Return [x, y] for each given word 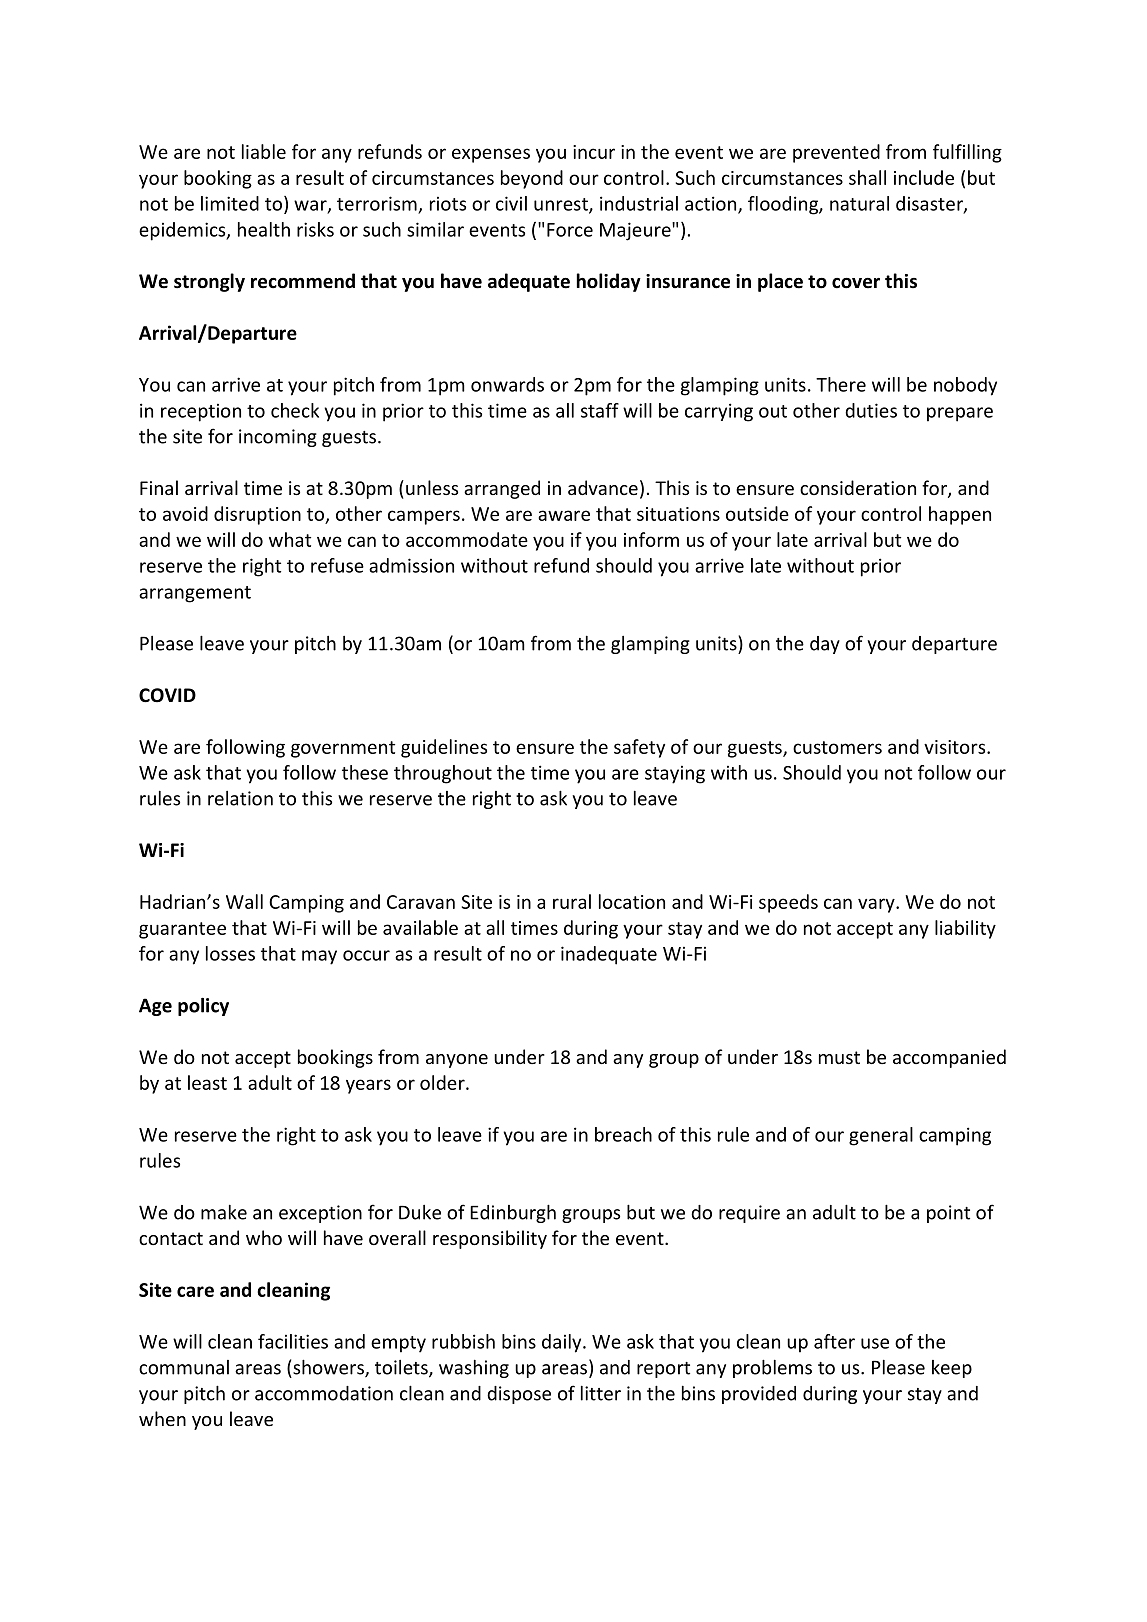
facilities [293, 1341]
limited [230, 203]
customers [837, 747]
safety [639, 748]
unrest [562, 205]
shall [867, 177]
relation [240, 798]
